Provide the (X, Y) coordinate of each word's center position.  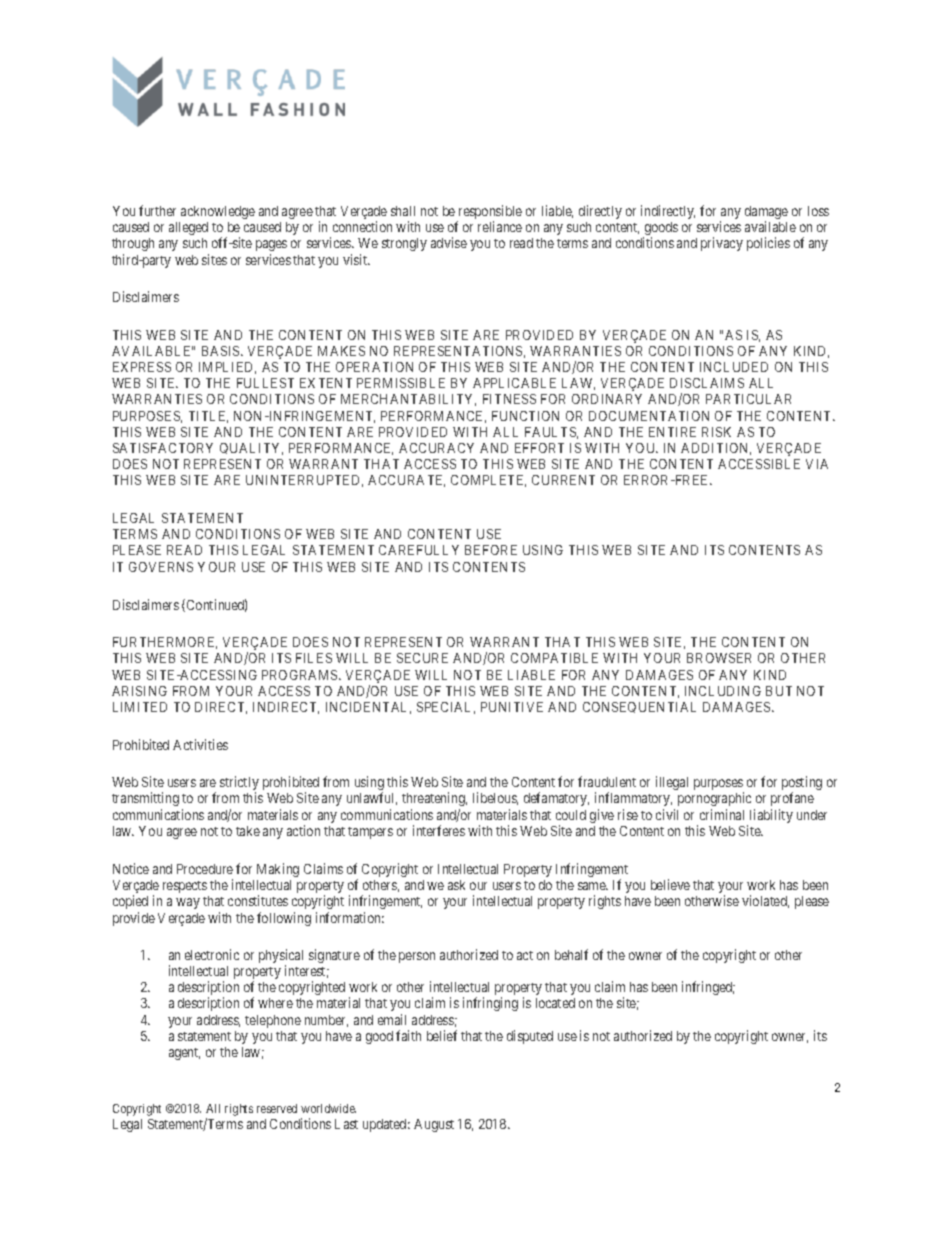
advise (449, 242)
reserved (277, 1108)
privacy (722, 244)
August (434, 1125)
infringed (708, 988)
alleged (188, 228)
